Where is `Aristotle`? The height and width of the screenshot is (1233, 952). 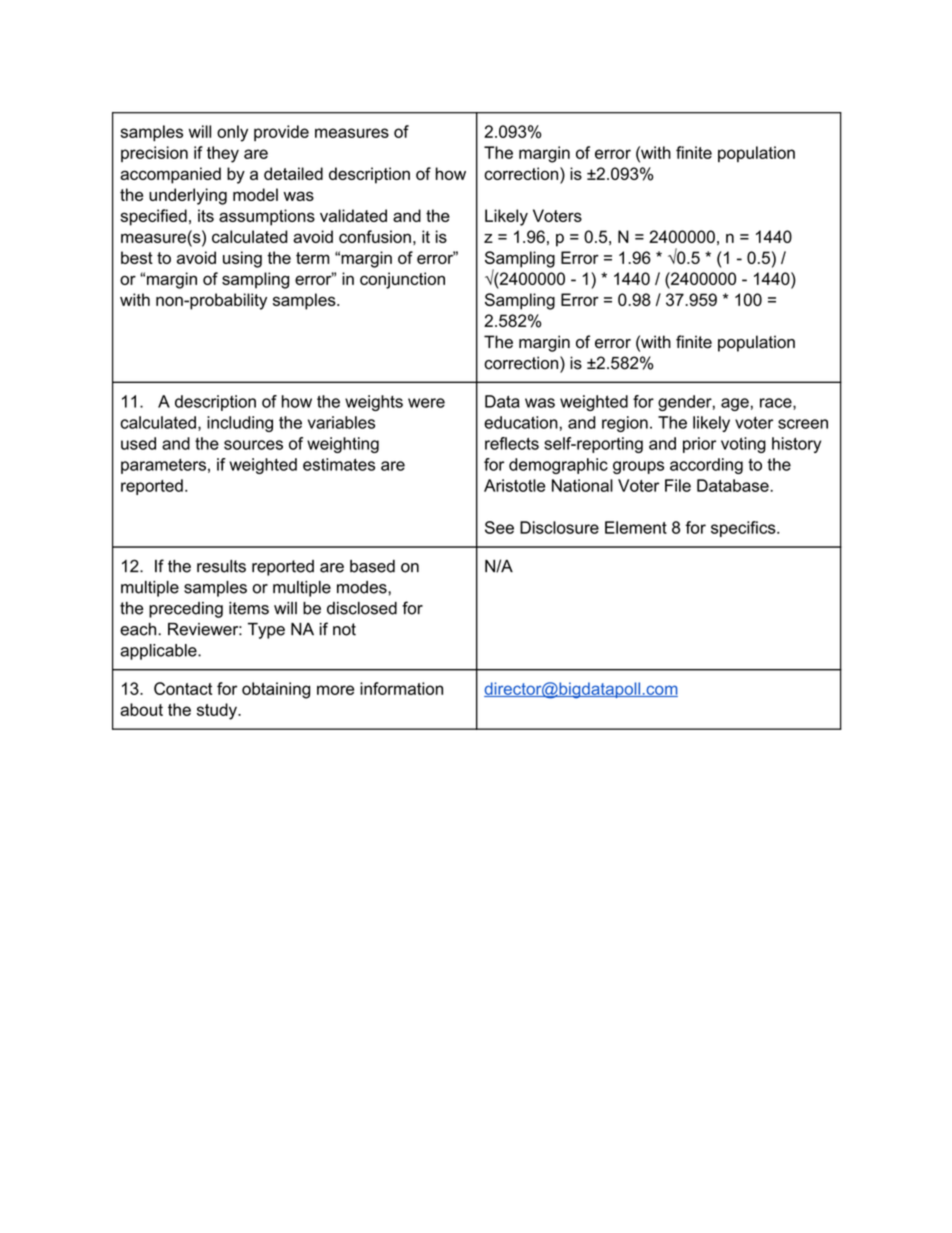 Aristotle is located at coordinates (514, 485).
